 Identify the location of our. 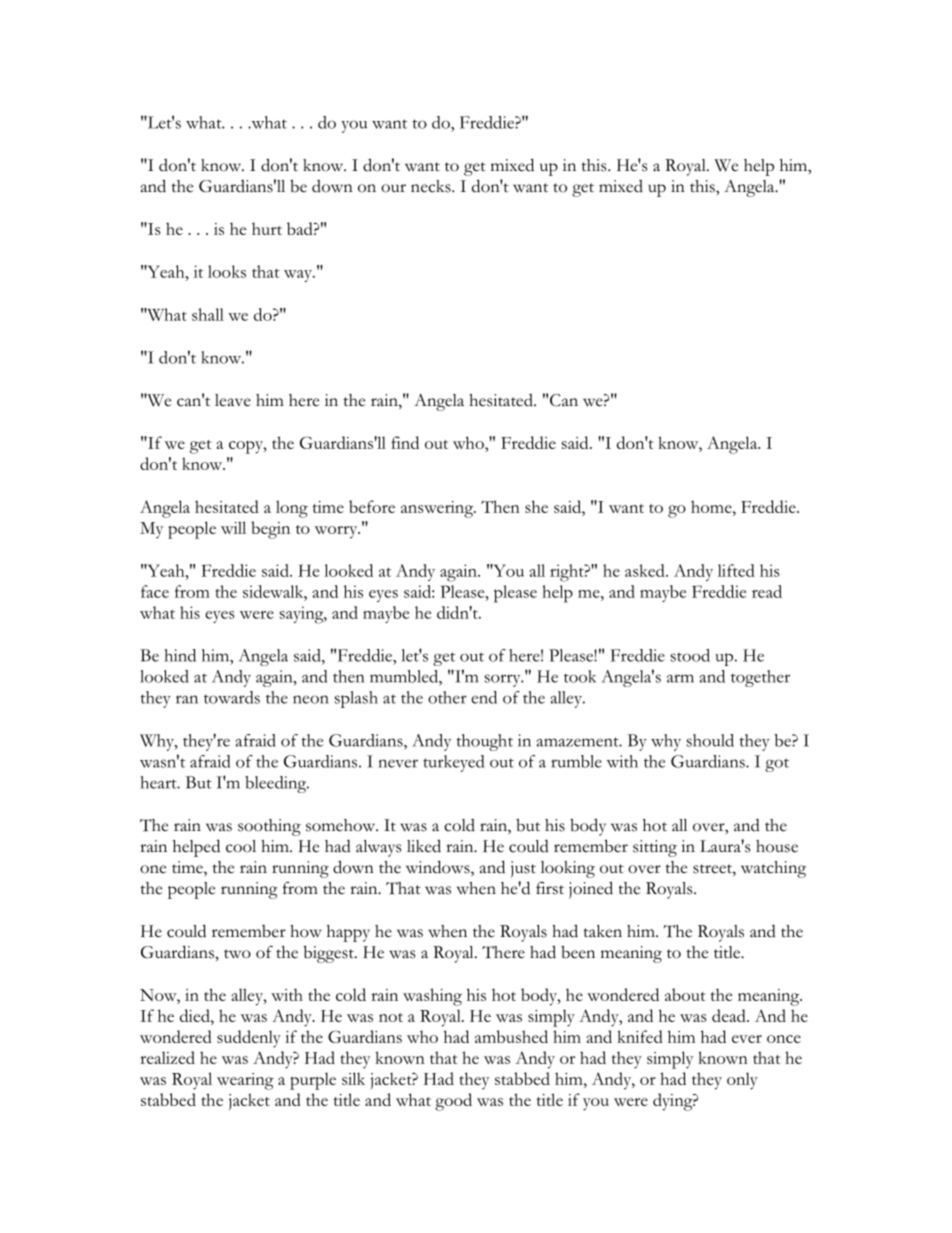
(393, 188).
